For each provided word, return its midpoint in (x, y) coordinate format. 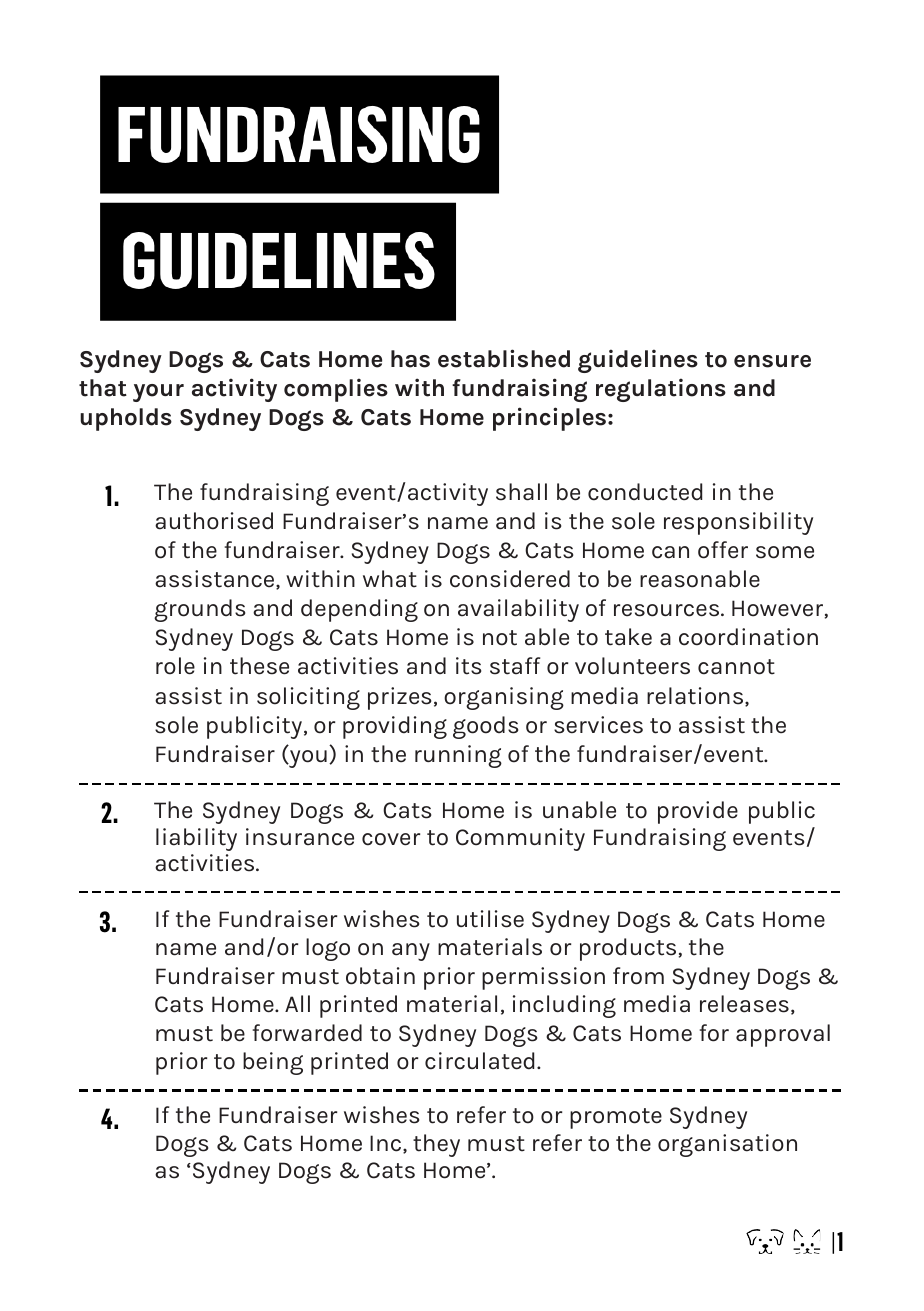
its (468, 666)
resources (668, 610)
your (158, 393)
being (273, 1063)
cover (391, 839)
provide (698, 812)
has (410, 359)
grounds (199, 610)
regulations (661, 390)
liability (196, 839)
